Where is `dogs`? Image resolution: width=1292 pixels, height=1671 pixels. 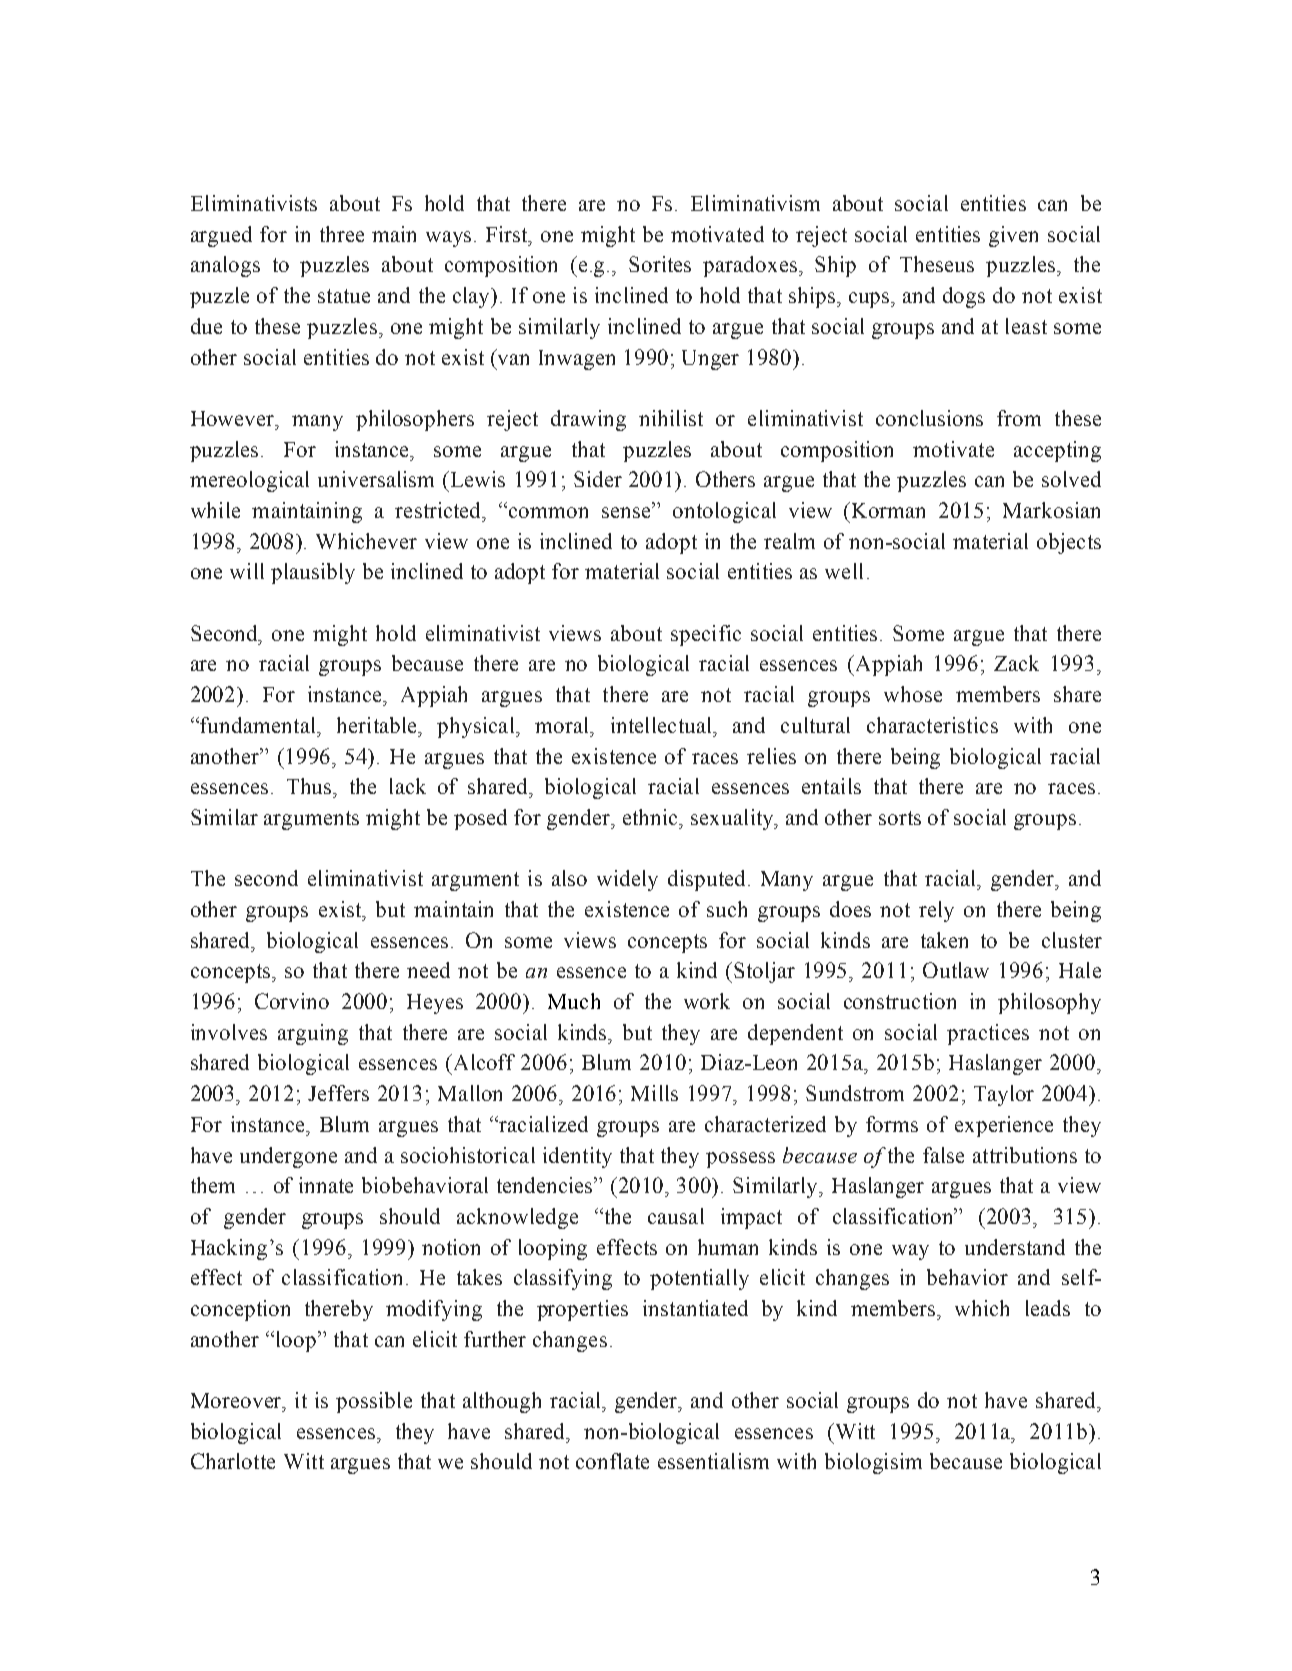 dogs is located at coordinates (964, 297).
